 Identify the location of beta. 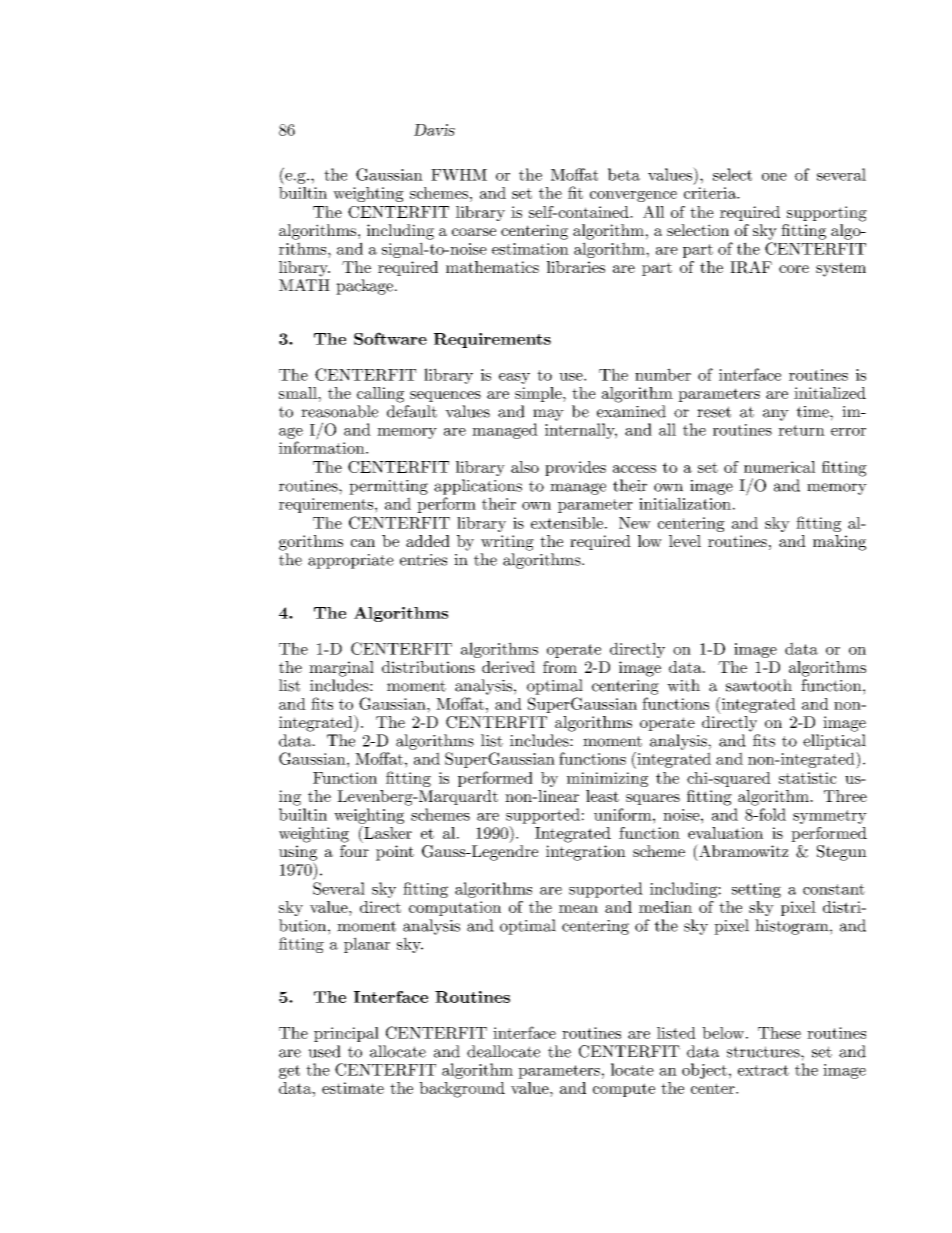
(624, 174).
